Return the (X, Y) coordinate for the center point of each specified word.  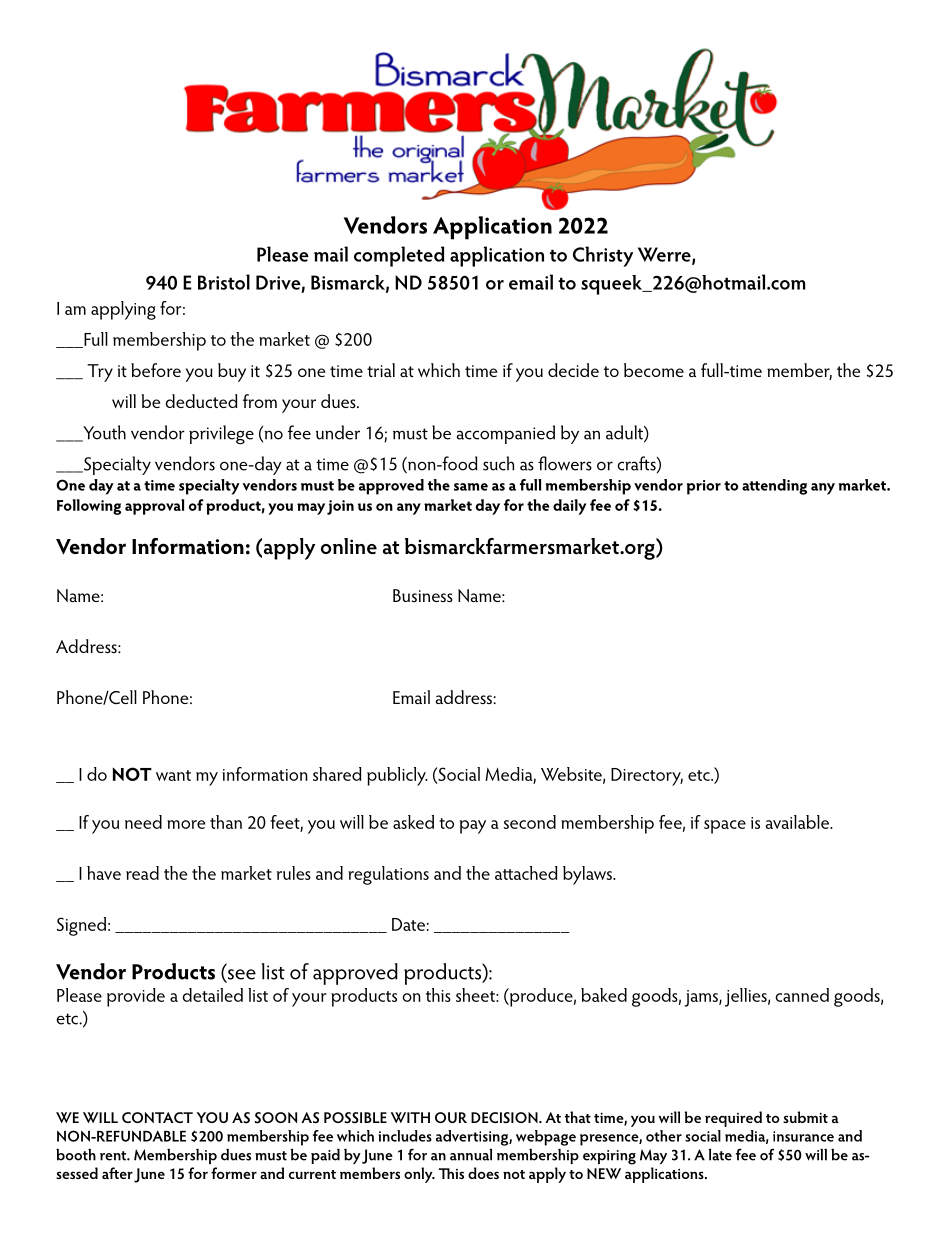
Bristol (224, 282)
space (725, 827)
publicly (397, 776)
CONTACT (157, 1117)
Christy (603, 256)
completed (399, 256)
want (173, 775)
